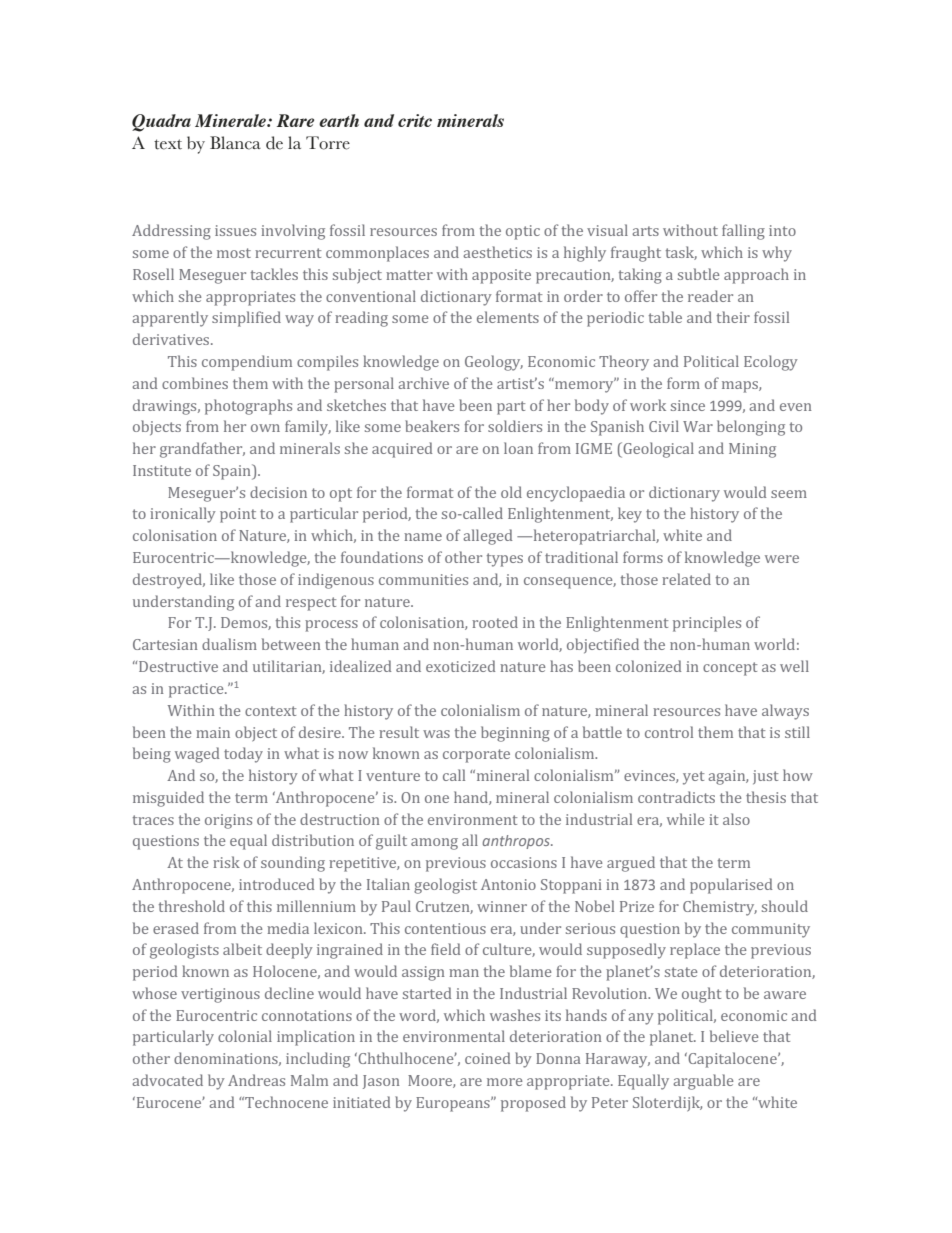 The width and height of the image is (952, 1233). I want to click on Blanca, so click(235, 143).
